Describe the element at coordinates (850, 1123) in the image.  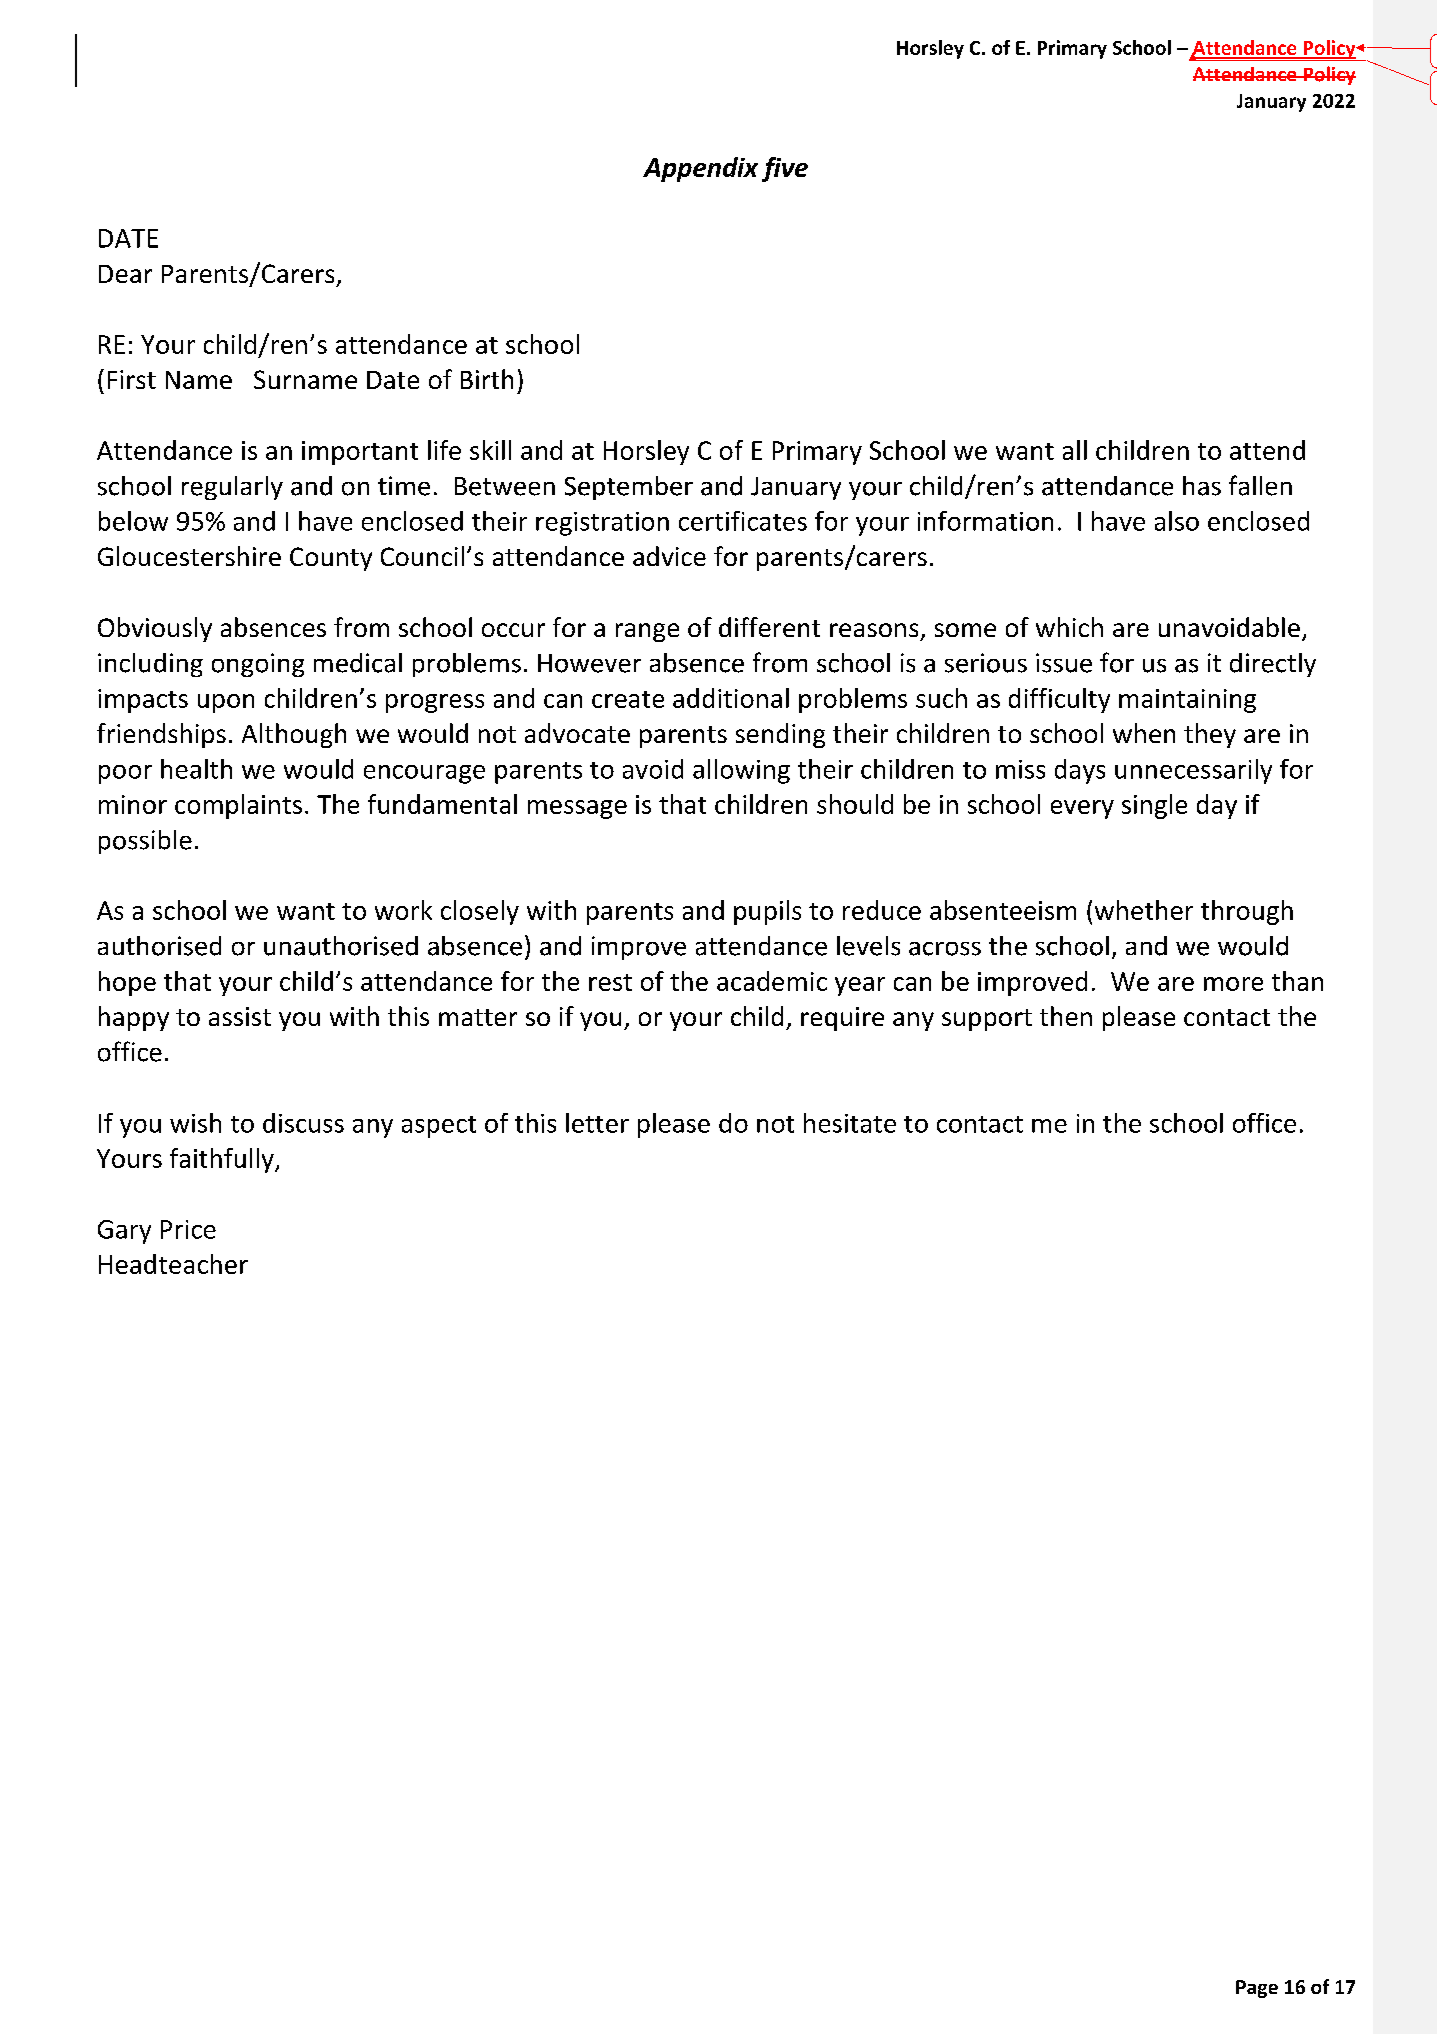
I see `hesitate` at that location.
